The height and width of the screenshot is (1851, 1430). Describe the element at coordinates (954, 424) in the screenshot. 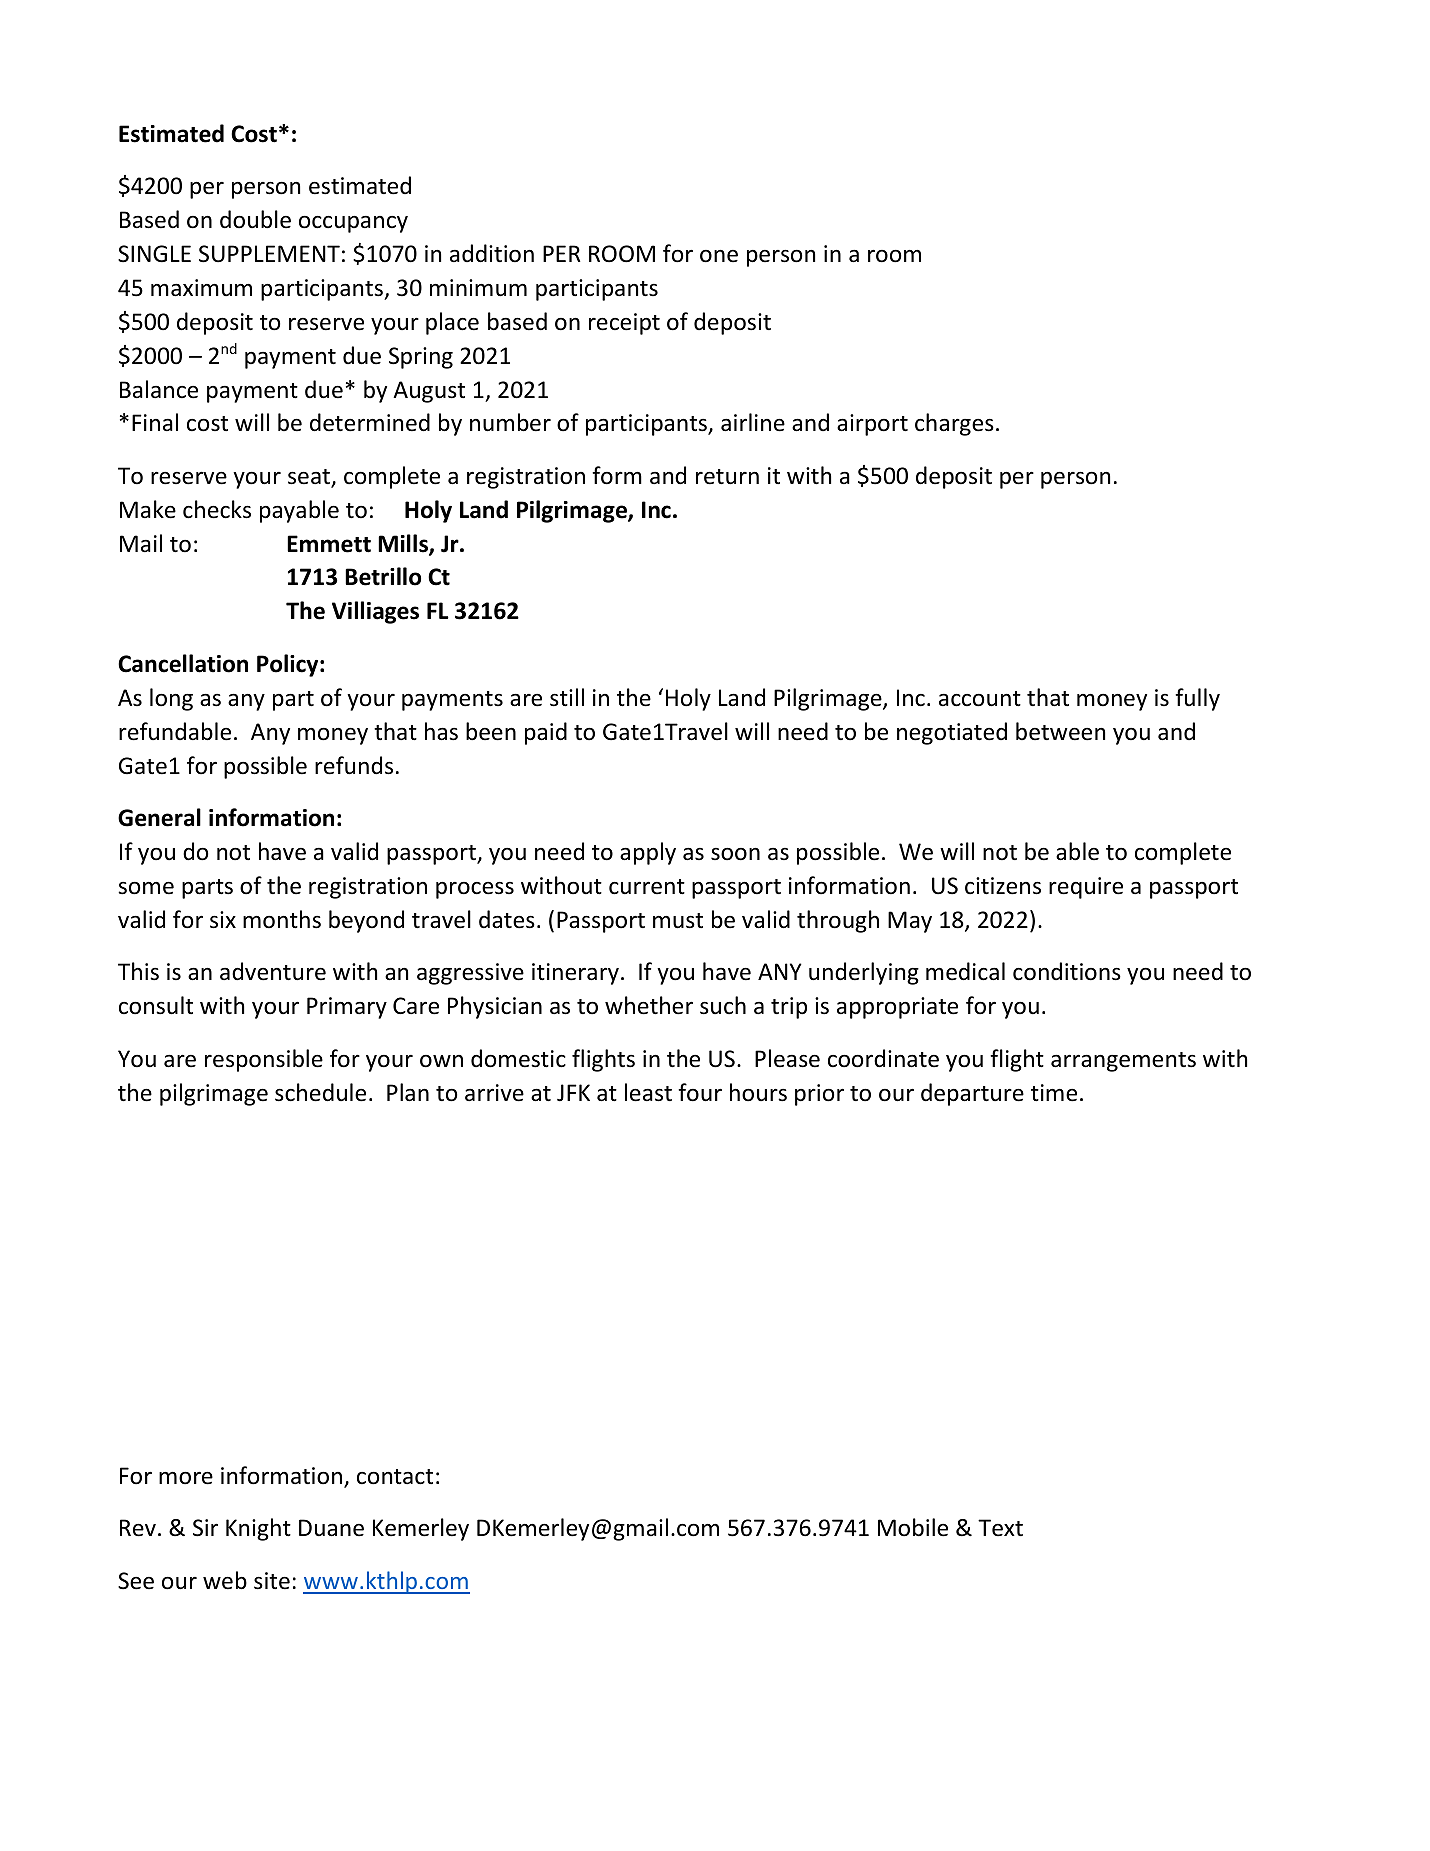

I see `charges` at that location.
